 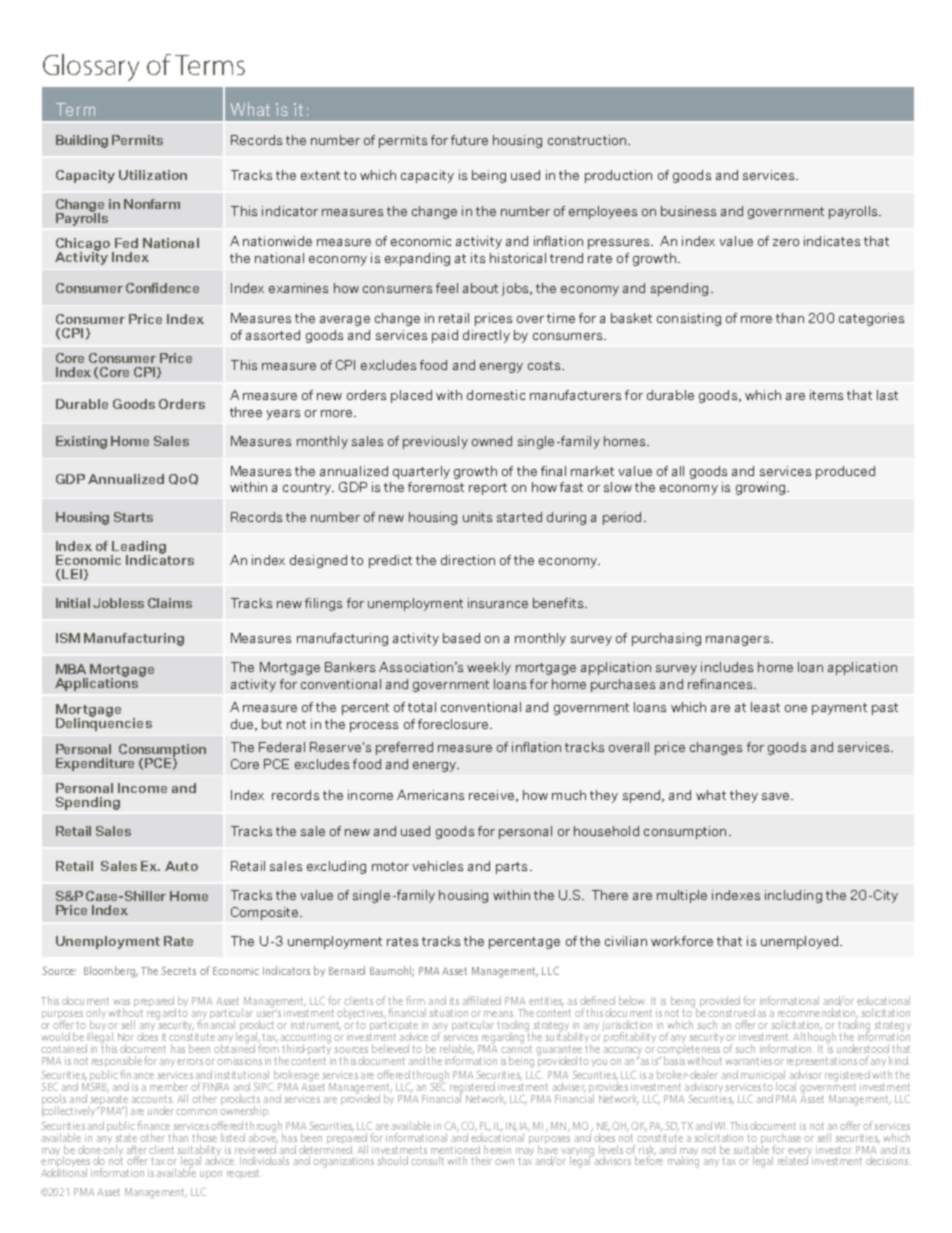 What do you see at coordinates (91, 67) in the screenshot?
I see `Glossary` at bounding box center [91, 67].
